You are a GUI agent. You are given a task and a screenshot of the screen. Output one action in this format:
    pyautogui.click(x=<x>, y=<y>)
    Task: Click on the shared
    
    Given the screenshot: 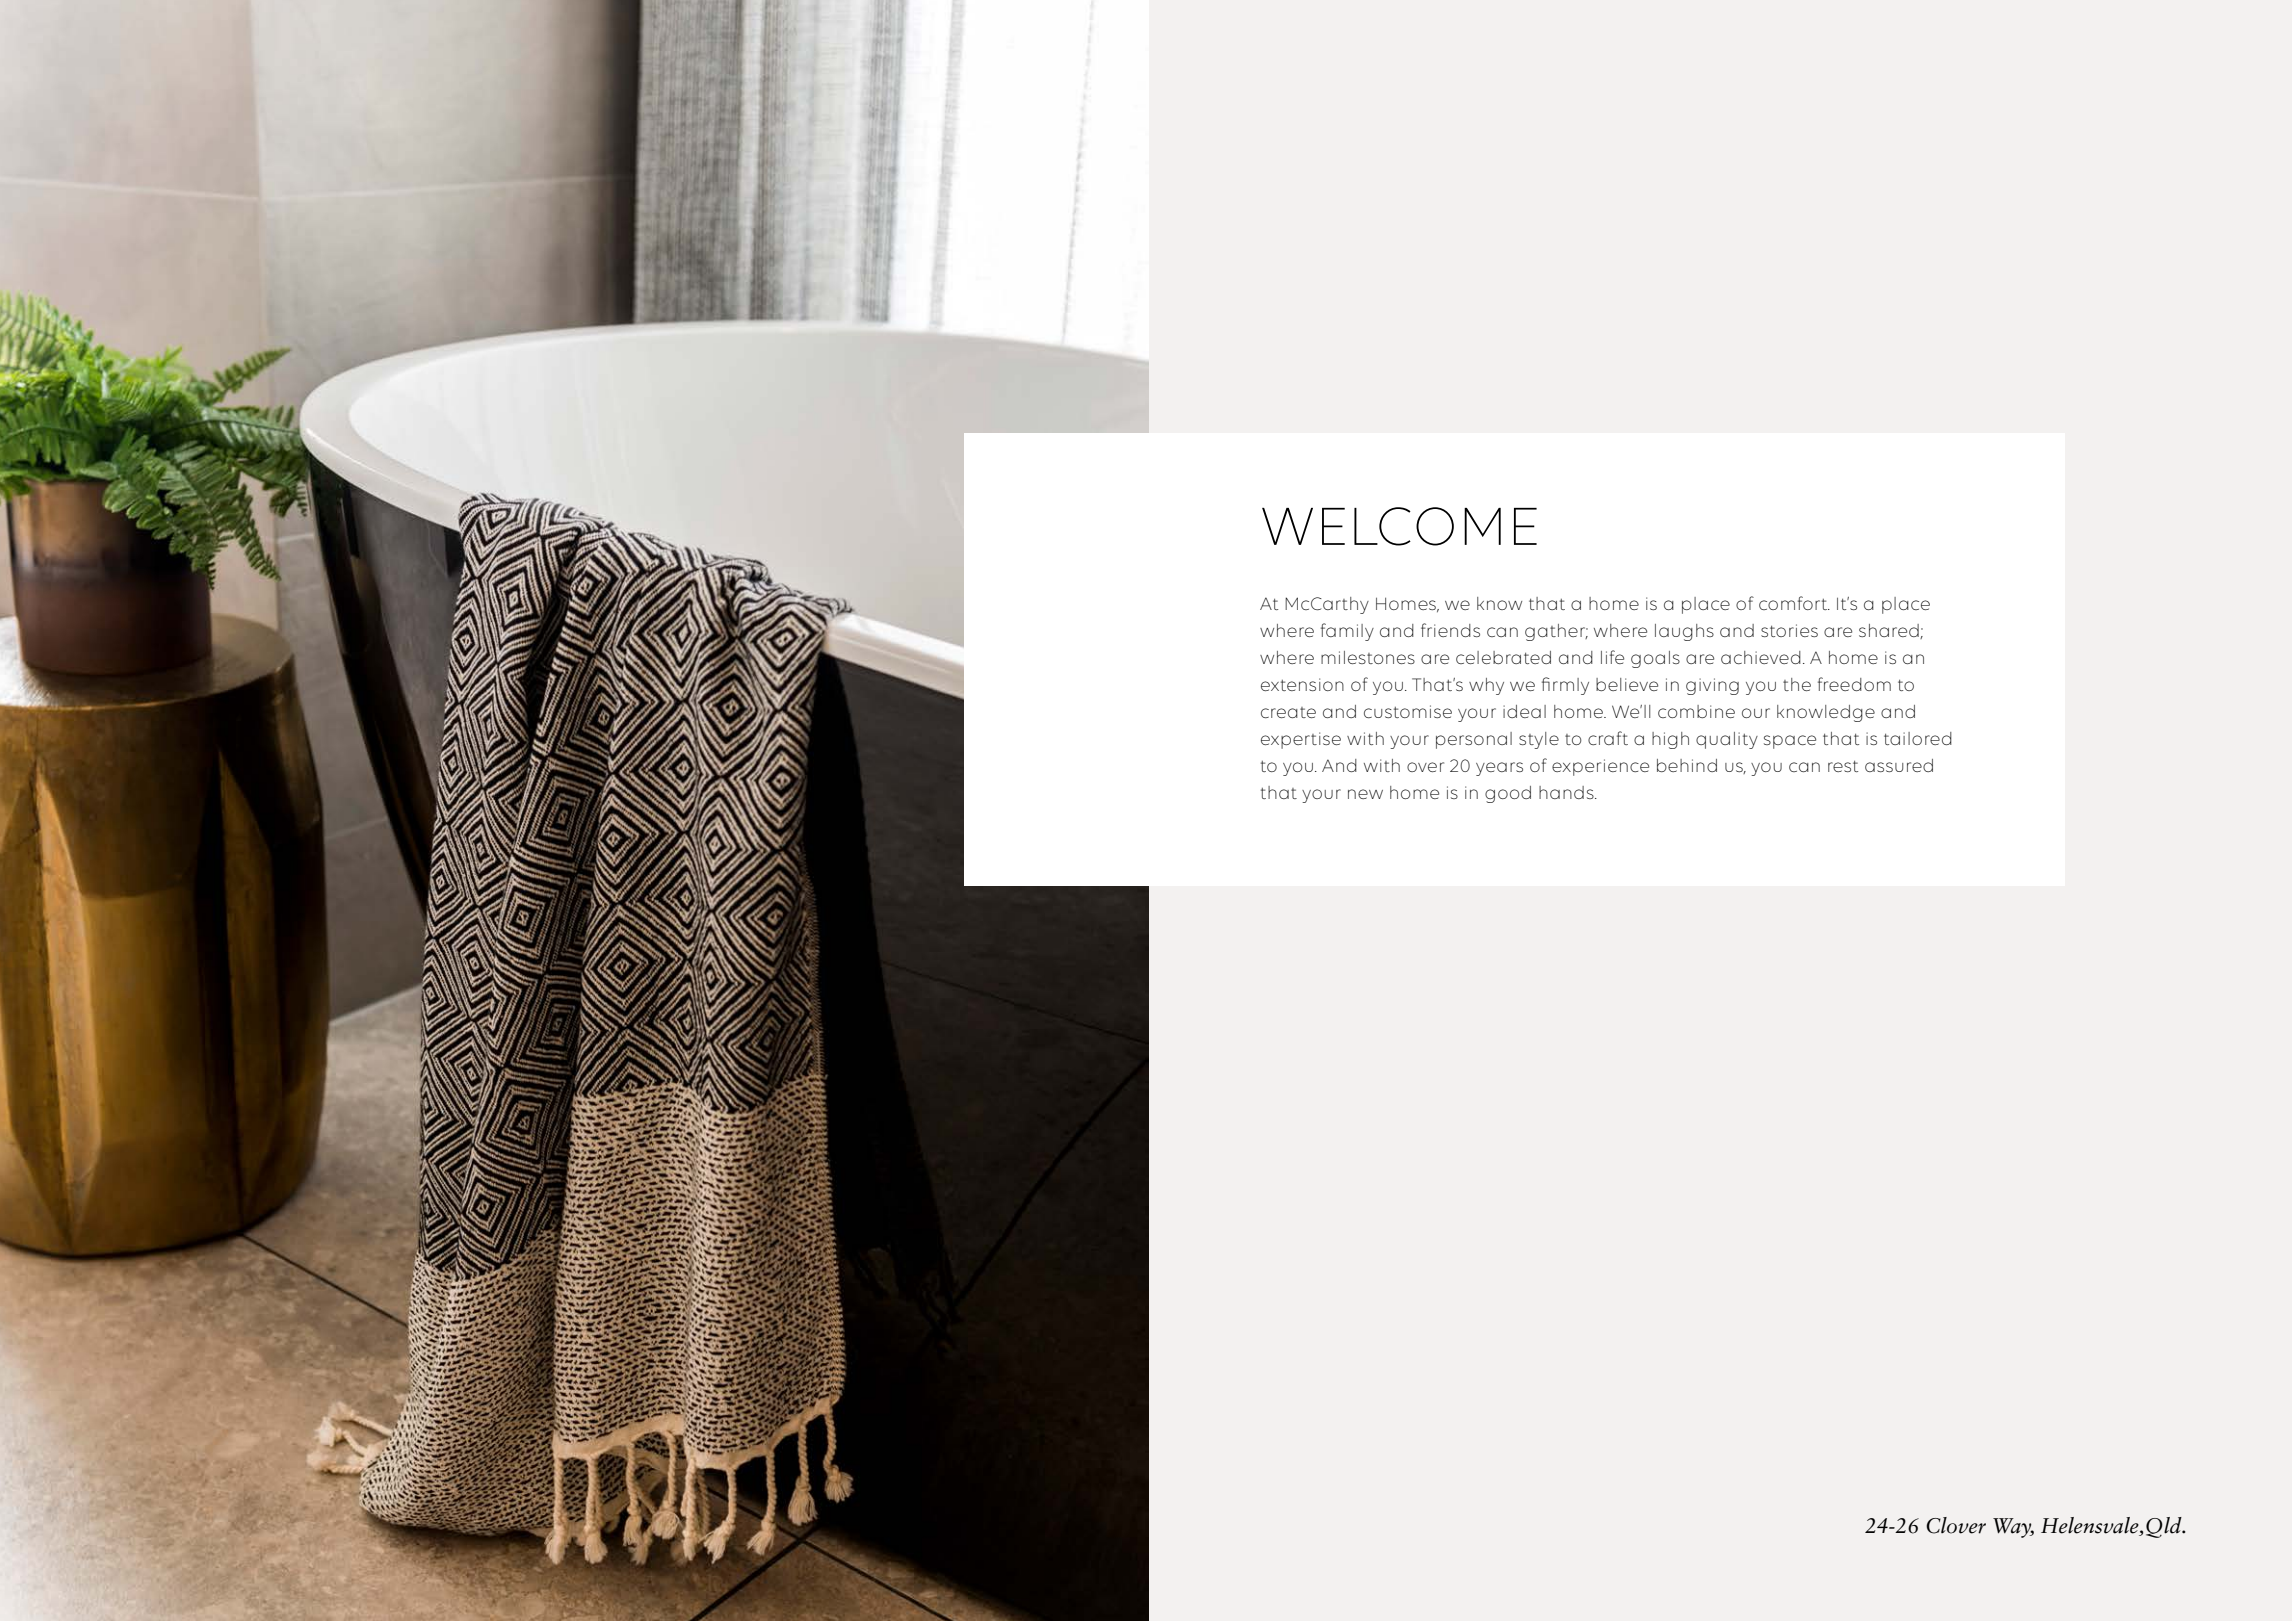 What is the action you would take?
    pyautogui.click(x=1890, y=631)
